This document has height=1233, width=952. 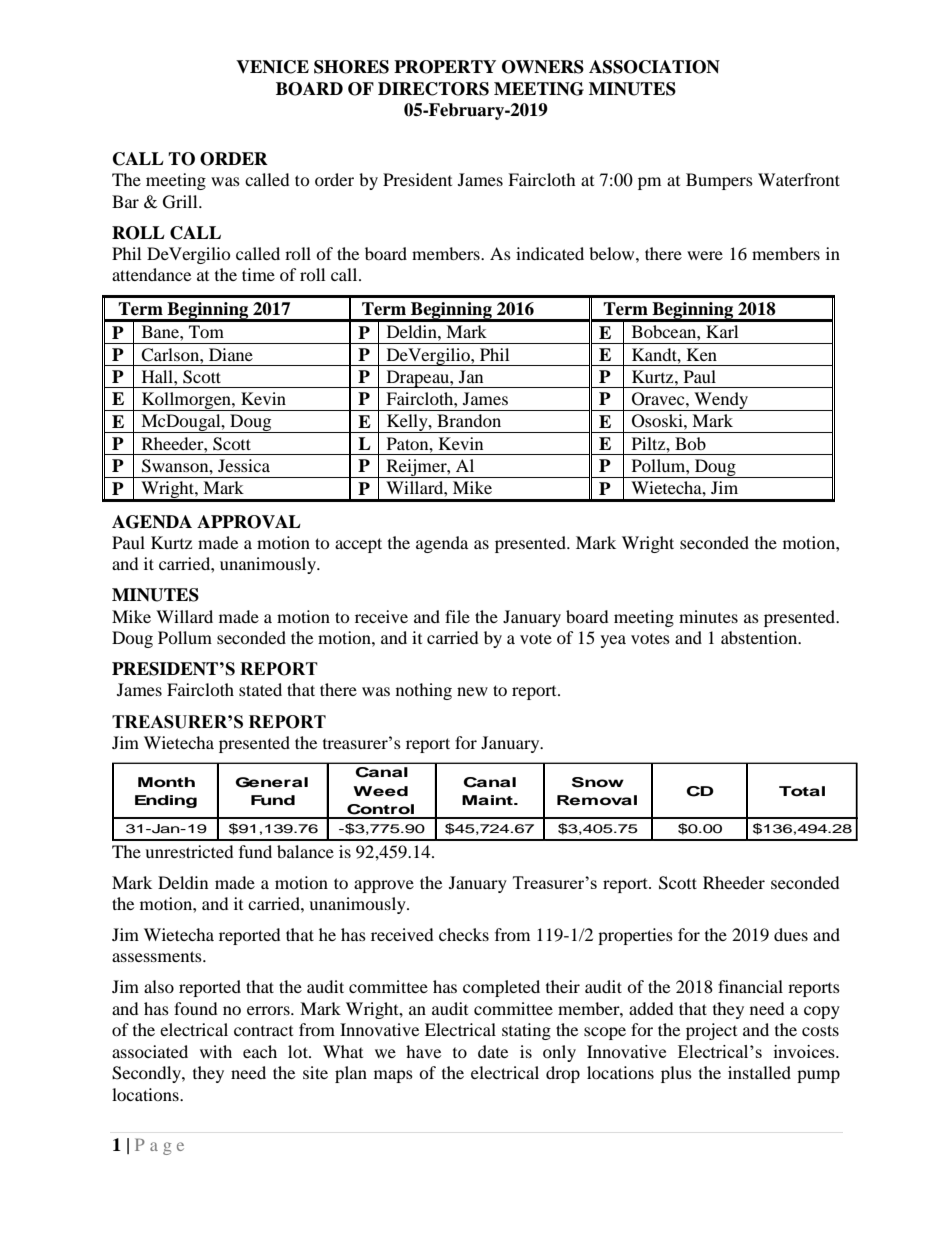 What do you see at coordinates (433, 89) in the document?
I see `DIRECTORS` at bounding box center [433, 89].
